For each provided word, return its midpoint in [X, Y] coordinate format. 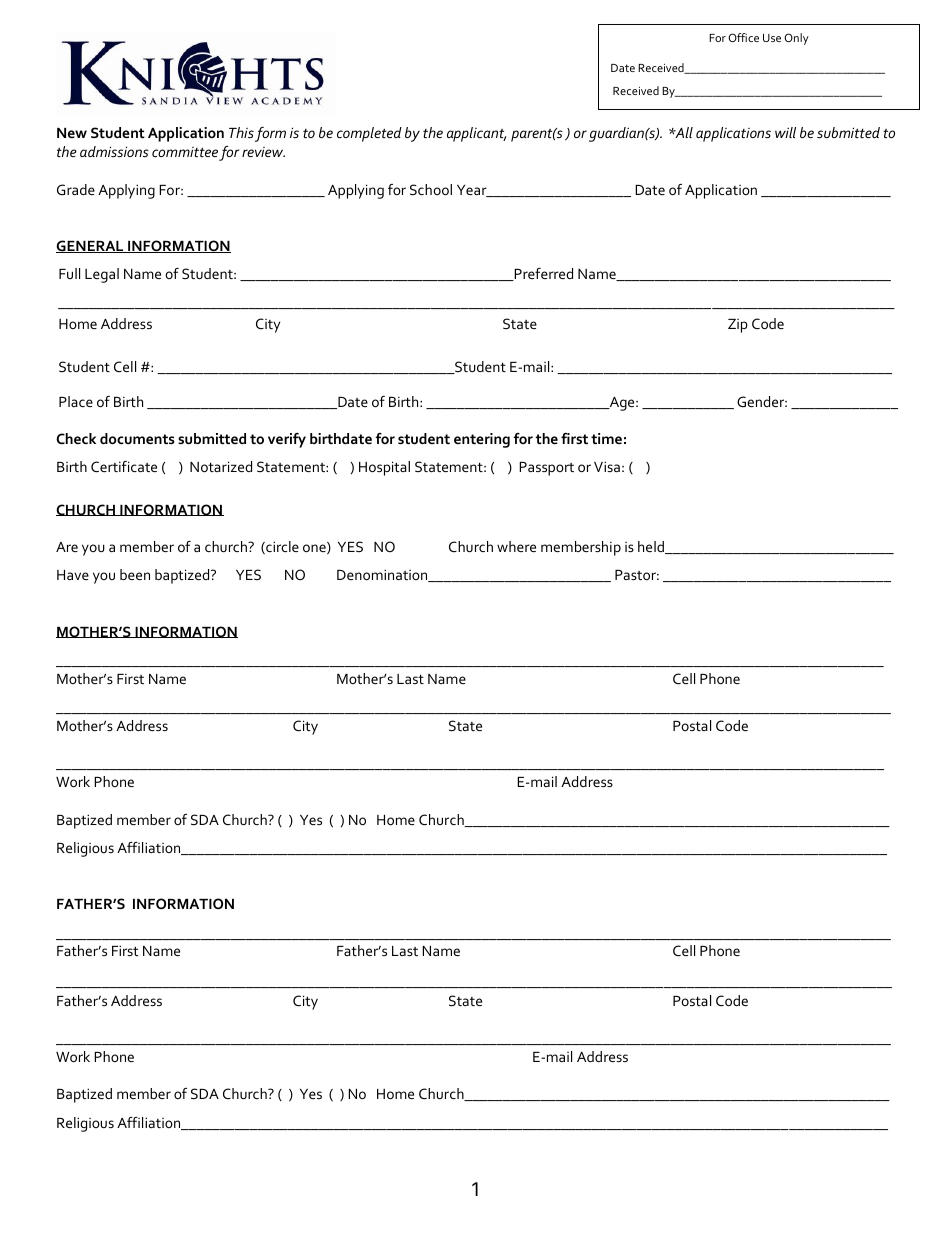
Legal [102, 275]
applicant [477, 134]
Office [743, 37]
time [606, 438]
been [135, 574]
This [241, 132]
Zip [738, 326]
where [516, 546]
